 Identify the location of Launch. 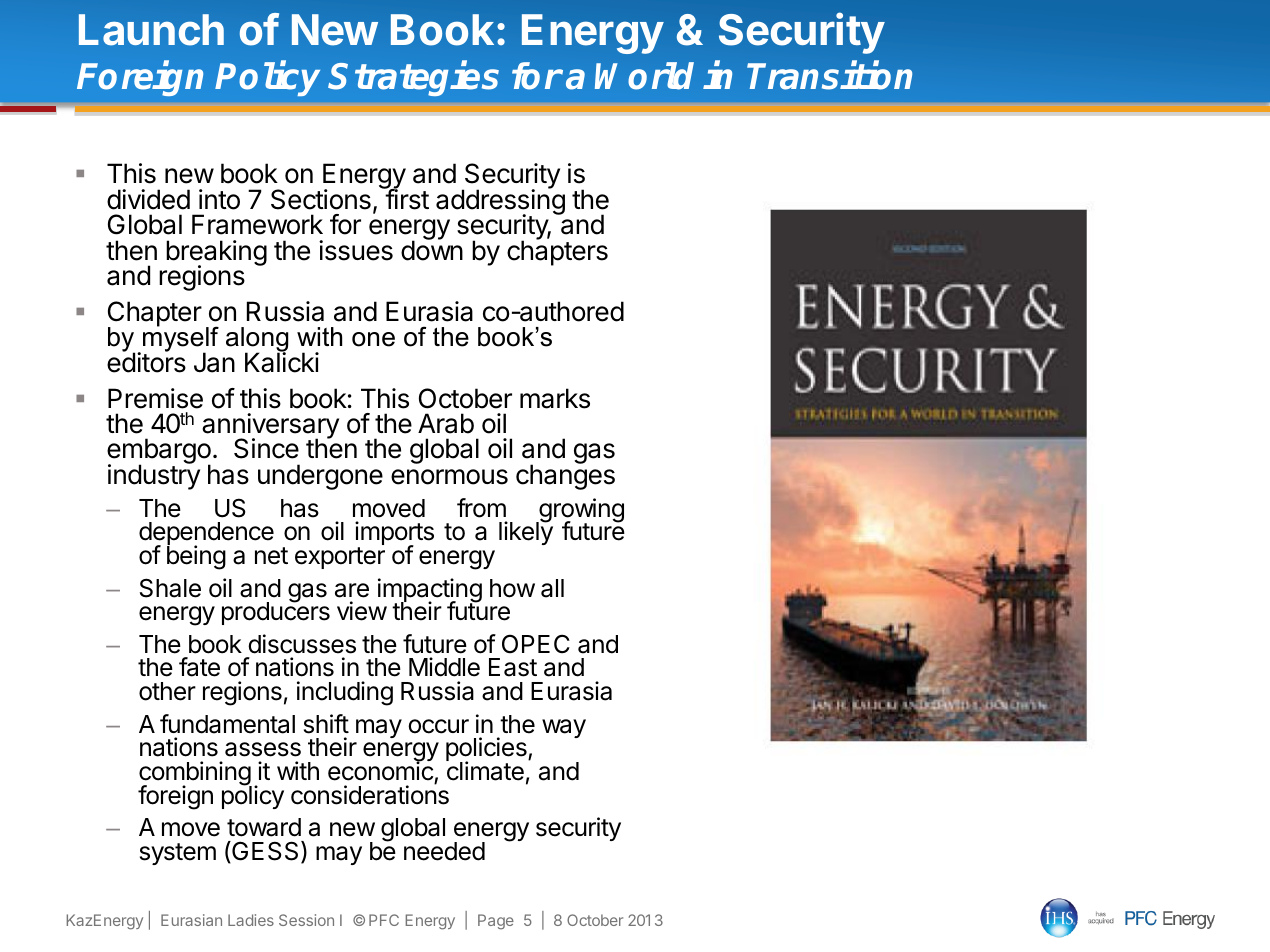
(151, 30).
